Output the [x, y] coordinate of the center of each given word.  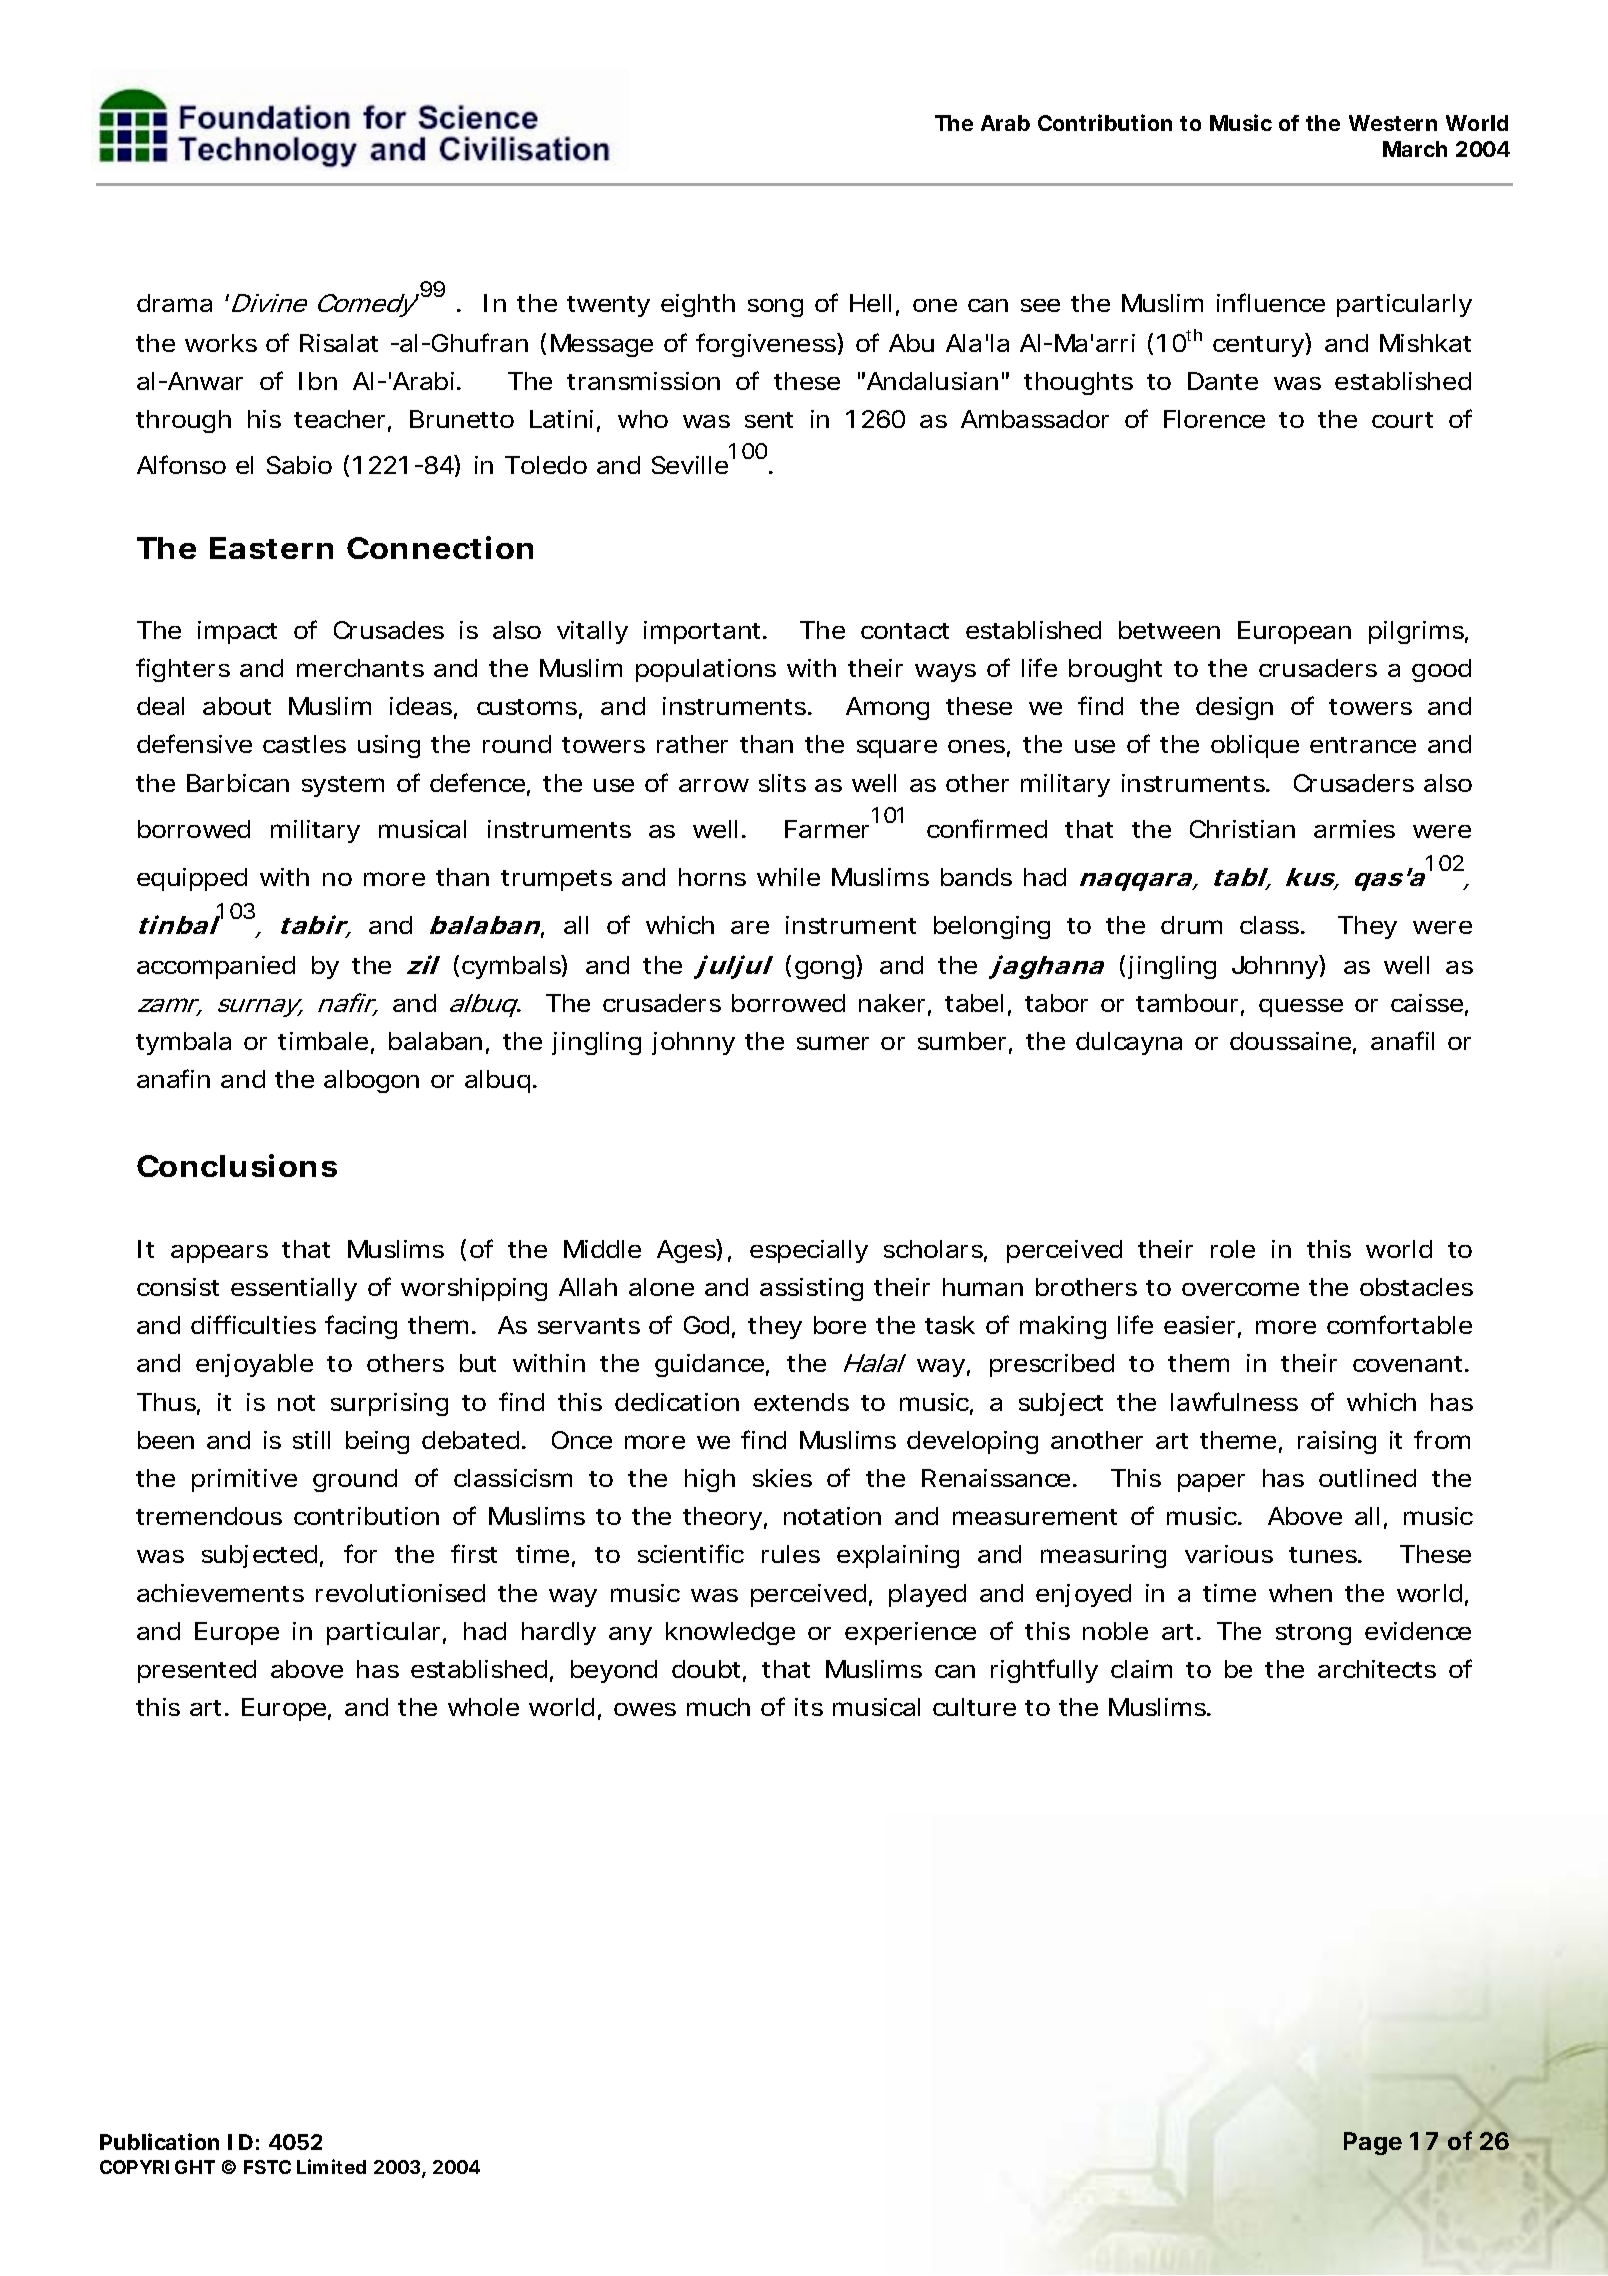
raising [1337, 1442]
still [311, 1440]
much [718, 1707]
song [775, 308]
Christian [1242, 829]
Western [1393, 123]
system [343, 786]
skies [782, 1478]
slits [782, 783]
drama [174, 303]
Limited [331, 2166]
